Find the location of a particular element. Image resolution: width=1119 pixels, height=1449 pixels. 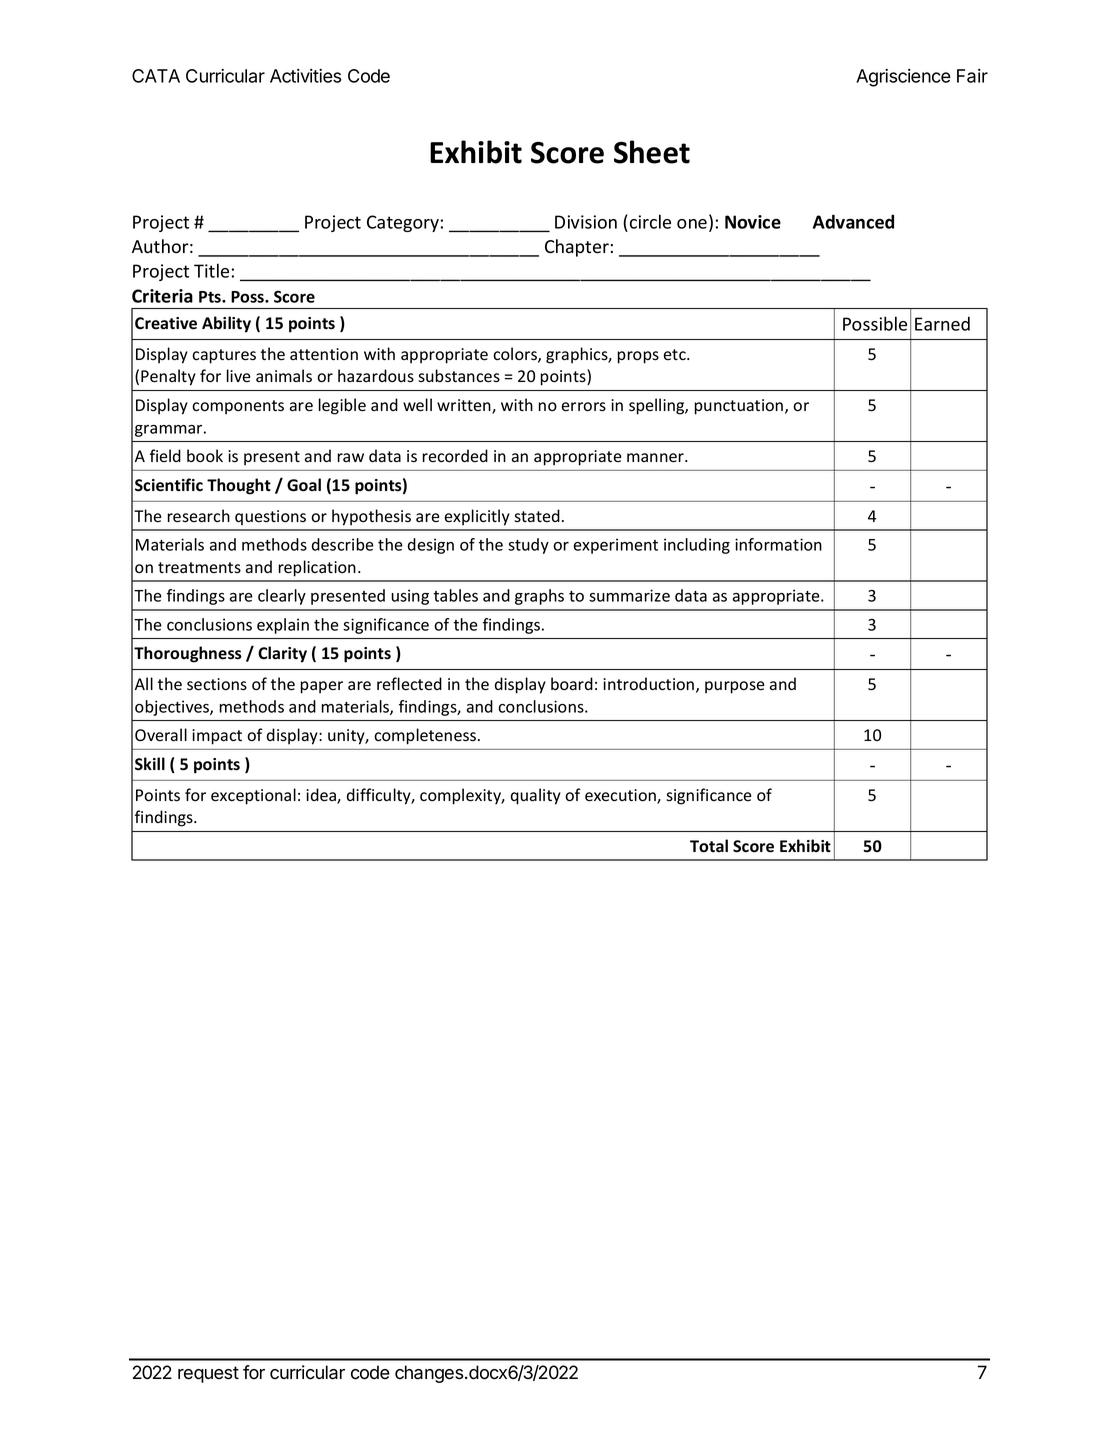

request is located at coordinates (208, 1374).
